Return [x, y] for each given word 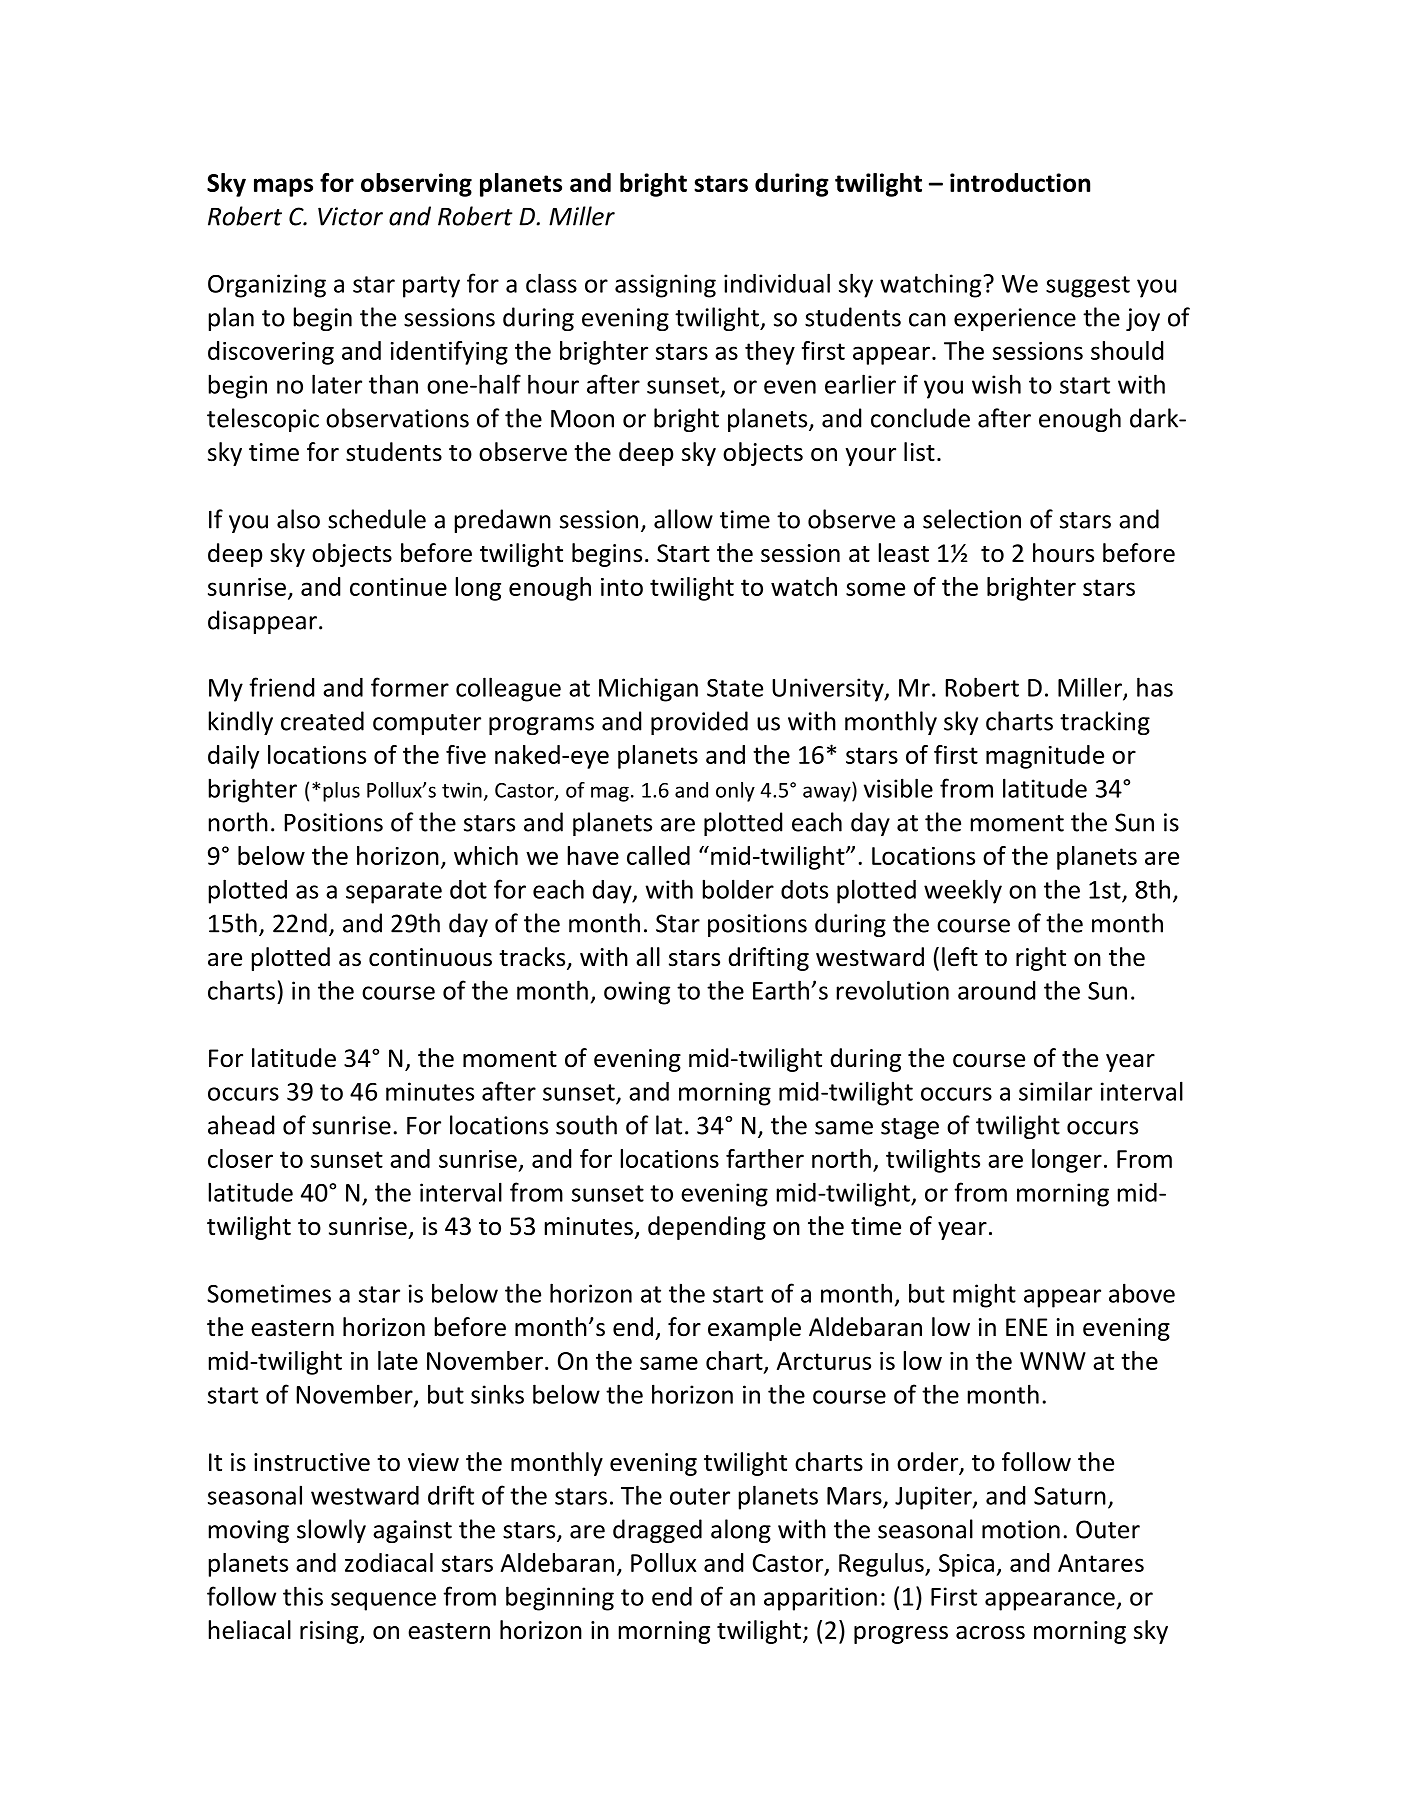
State [735, 688]
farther [765, 1158]
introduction [1020, 182]
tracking [1105, 723]
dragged [657, 1531]
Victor [350, 216]
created [322, 721]
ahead [241, 1125]
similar [1055, 1091]
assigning [665, 286]
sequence [383, 1601]
